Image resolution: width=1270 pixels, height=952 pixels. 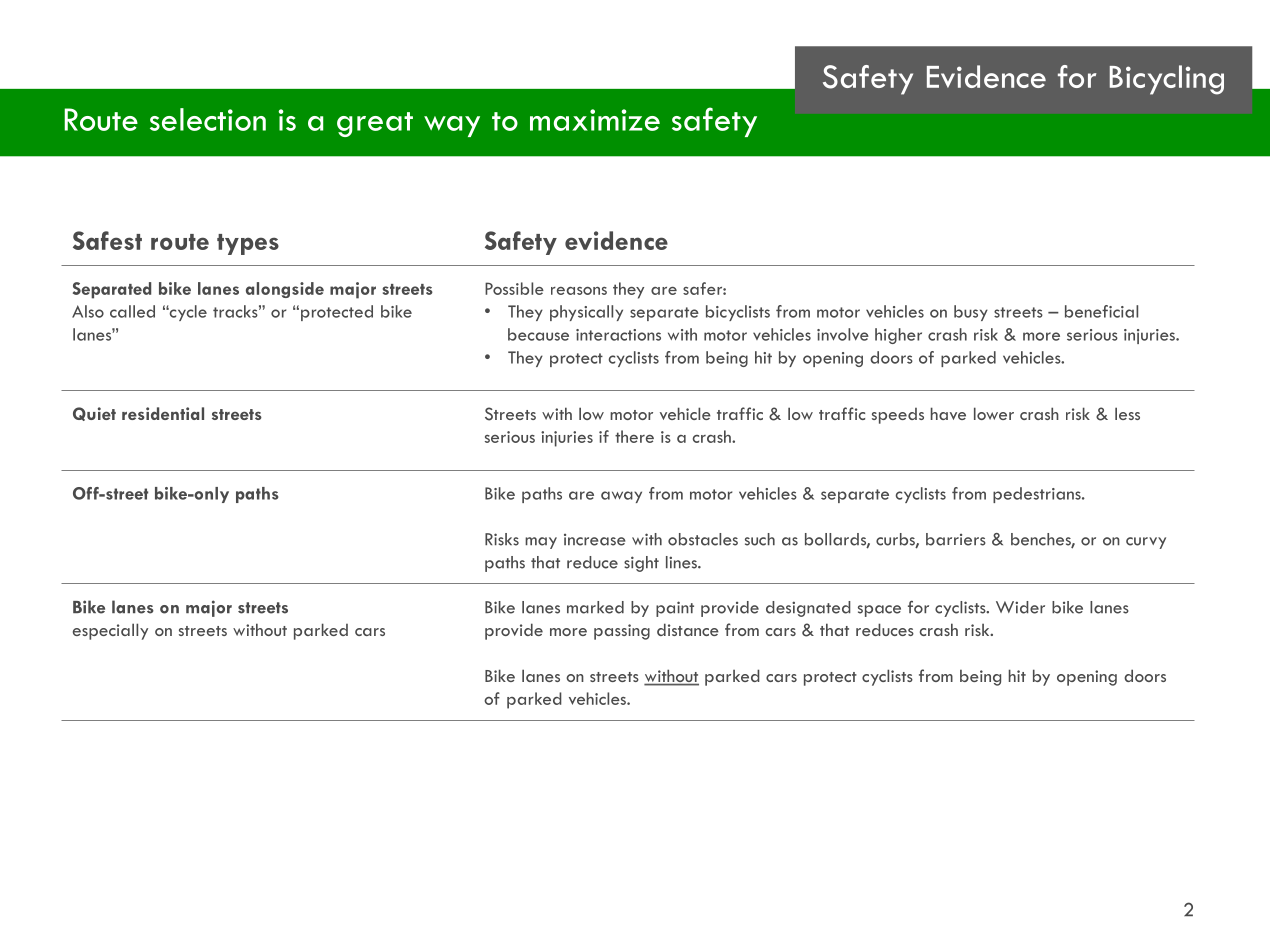 I want to click on marked, so click(x=595, y=607).
